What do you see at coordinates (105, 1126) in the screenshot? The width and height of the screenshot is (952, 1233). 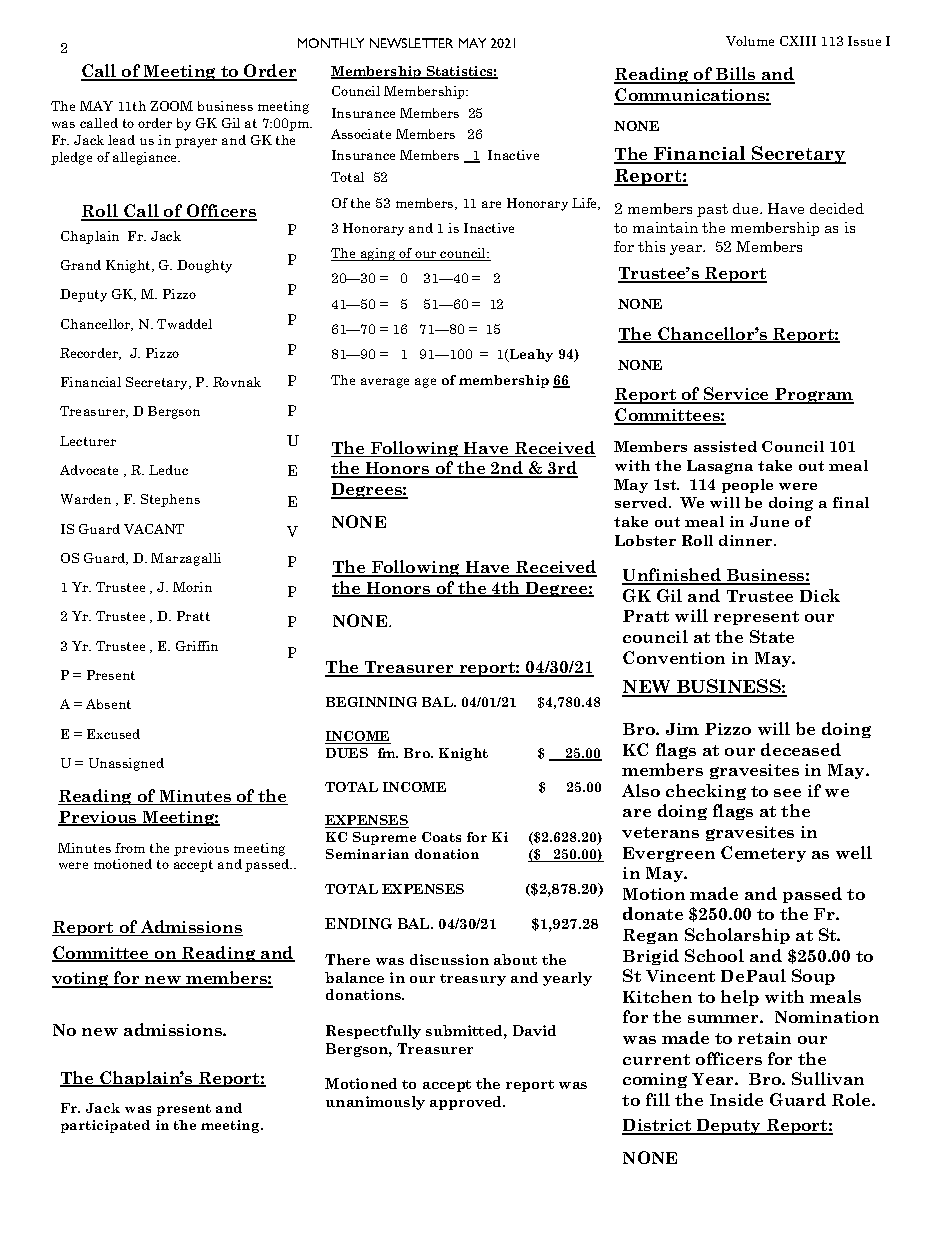 I see `participated` at bounding box center [105, 1126].
